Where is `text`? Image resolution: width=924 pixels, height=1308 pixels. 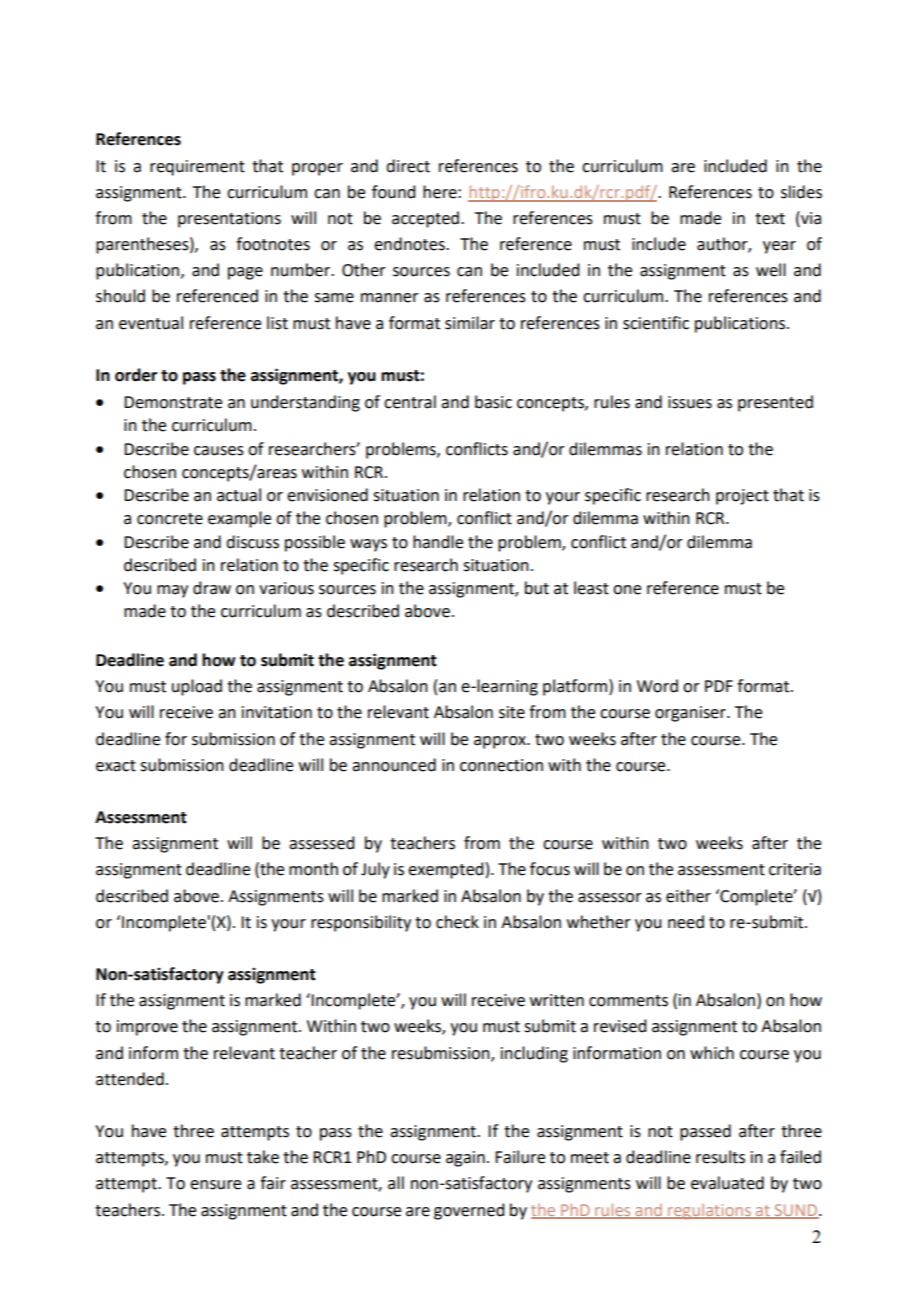 text is located at coordinates (770, 219).
